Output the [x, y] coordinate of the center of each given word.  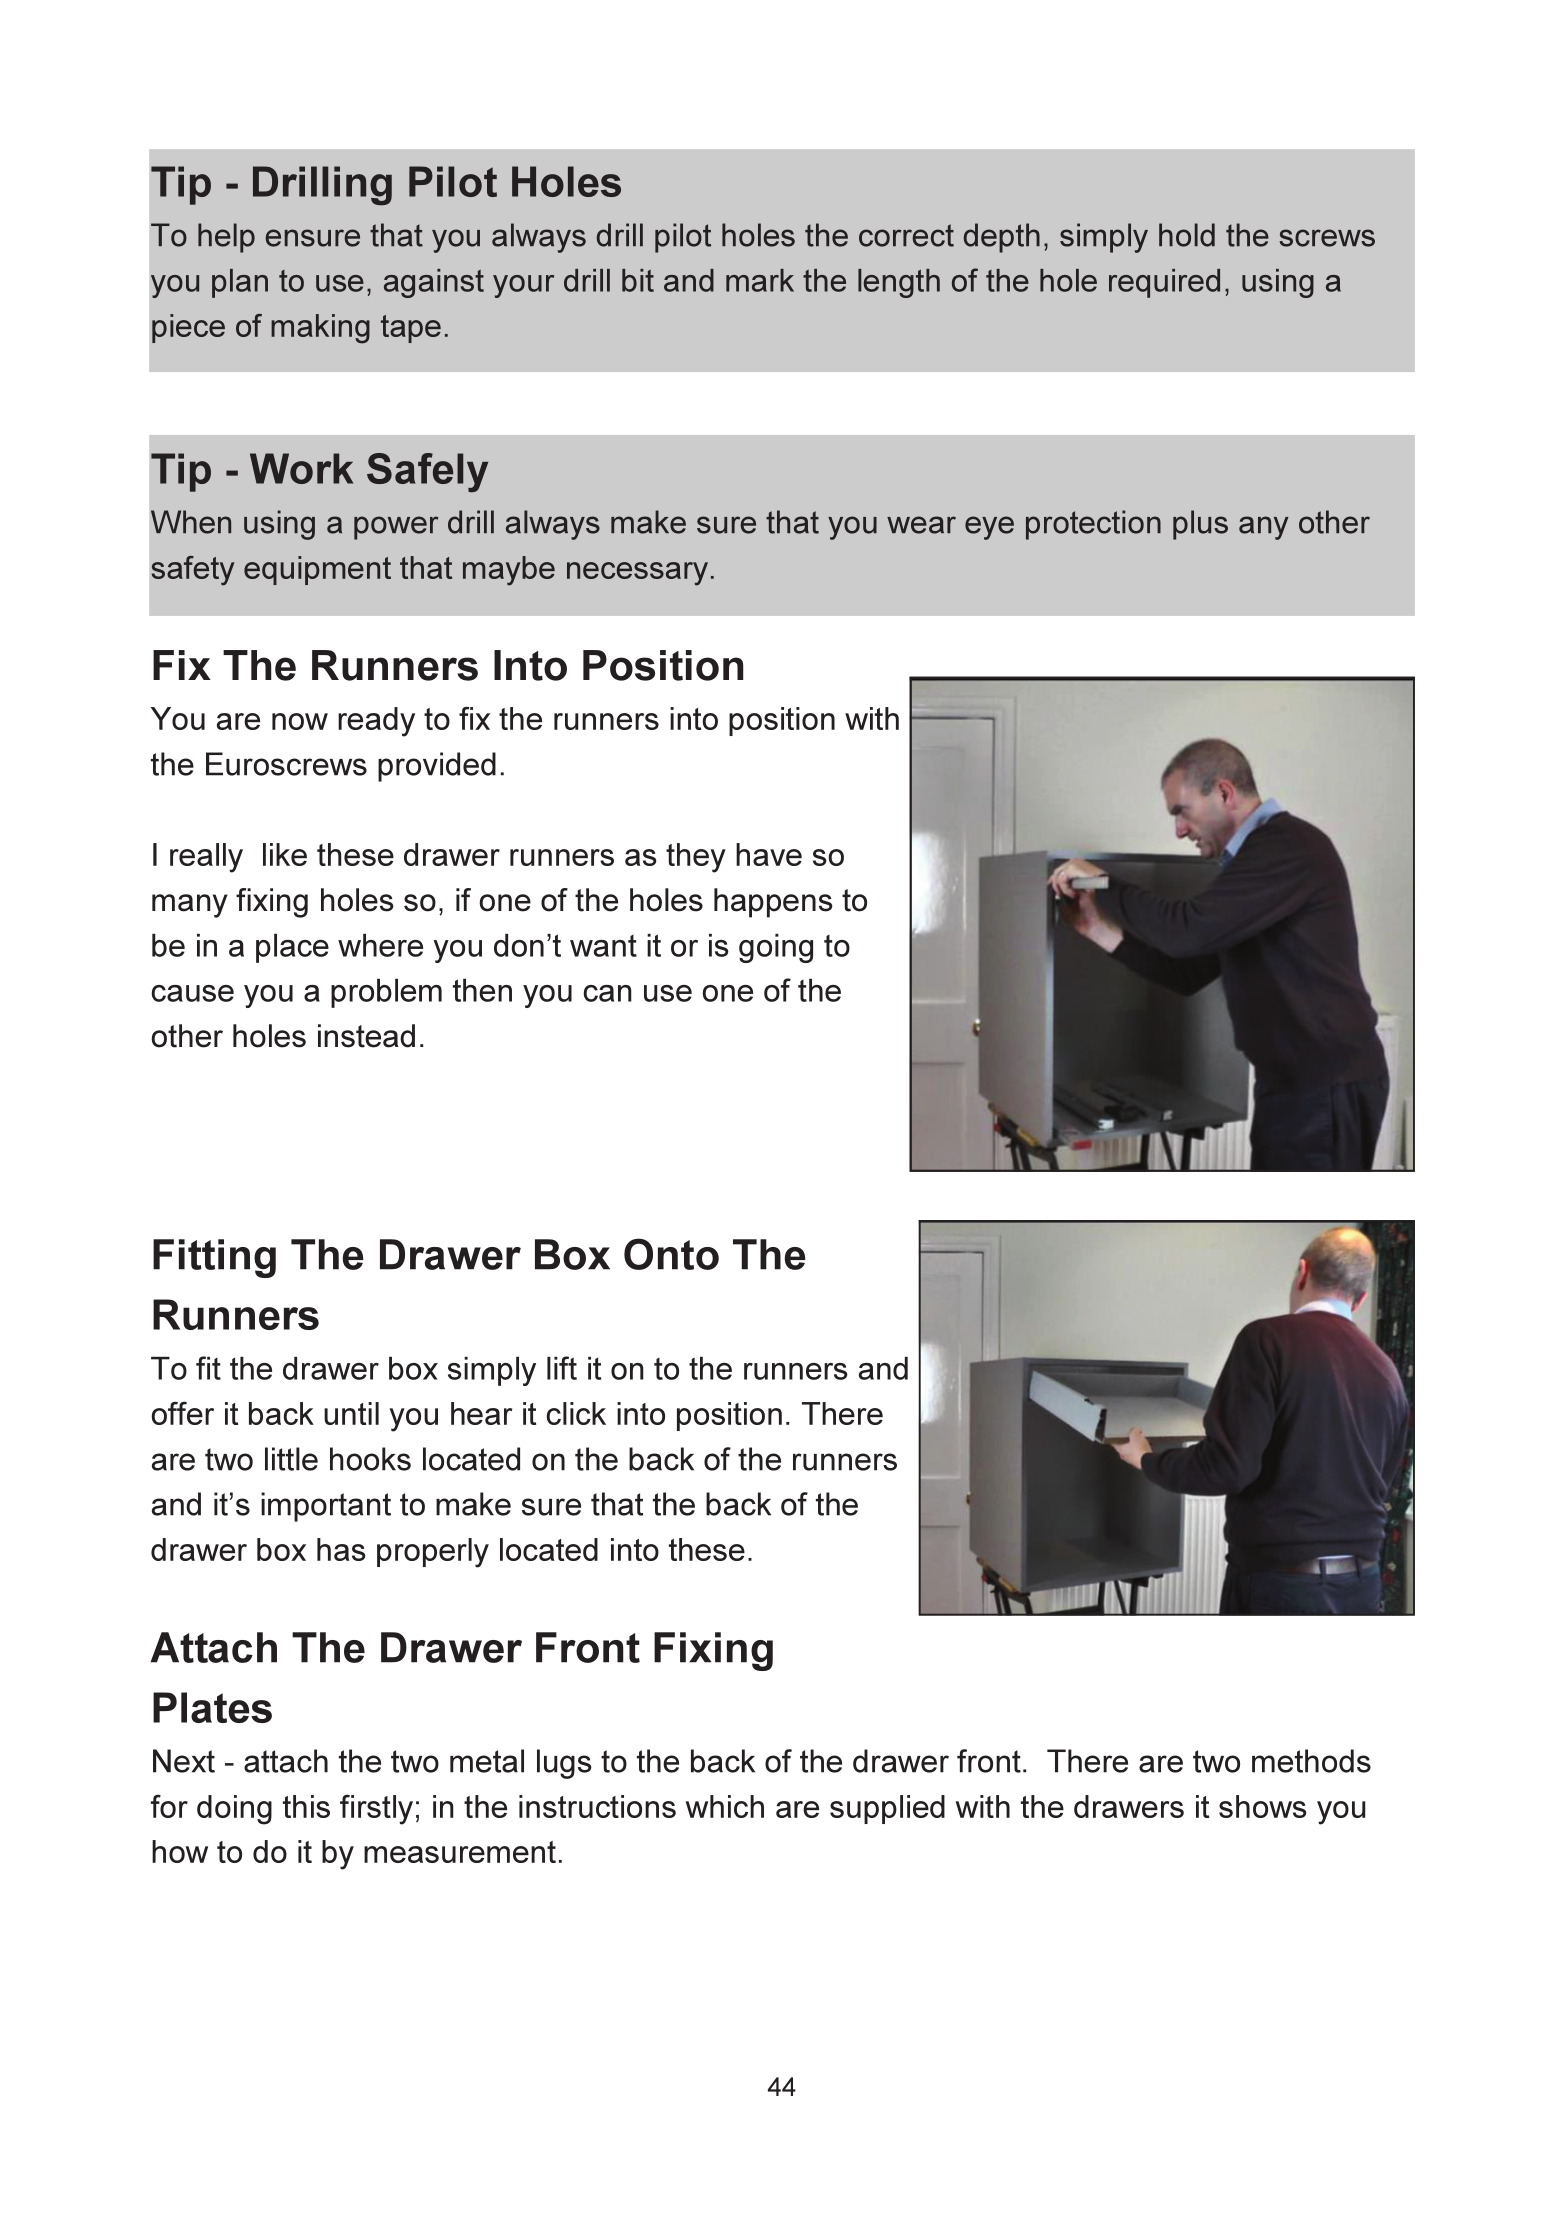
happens [773, 903]
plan [240, 283]
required [1164, 283]
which [725, 1806]
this [306, 1806]
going [776, 948]
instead [366, 1036]
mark [760, 280]
